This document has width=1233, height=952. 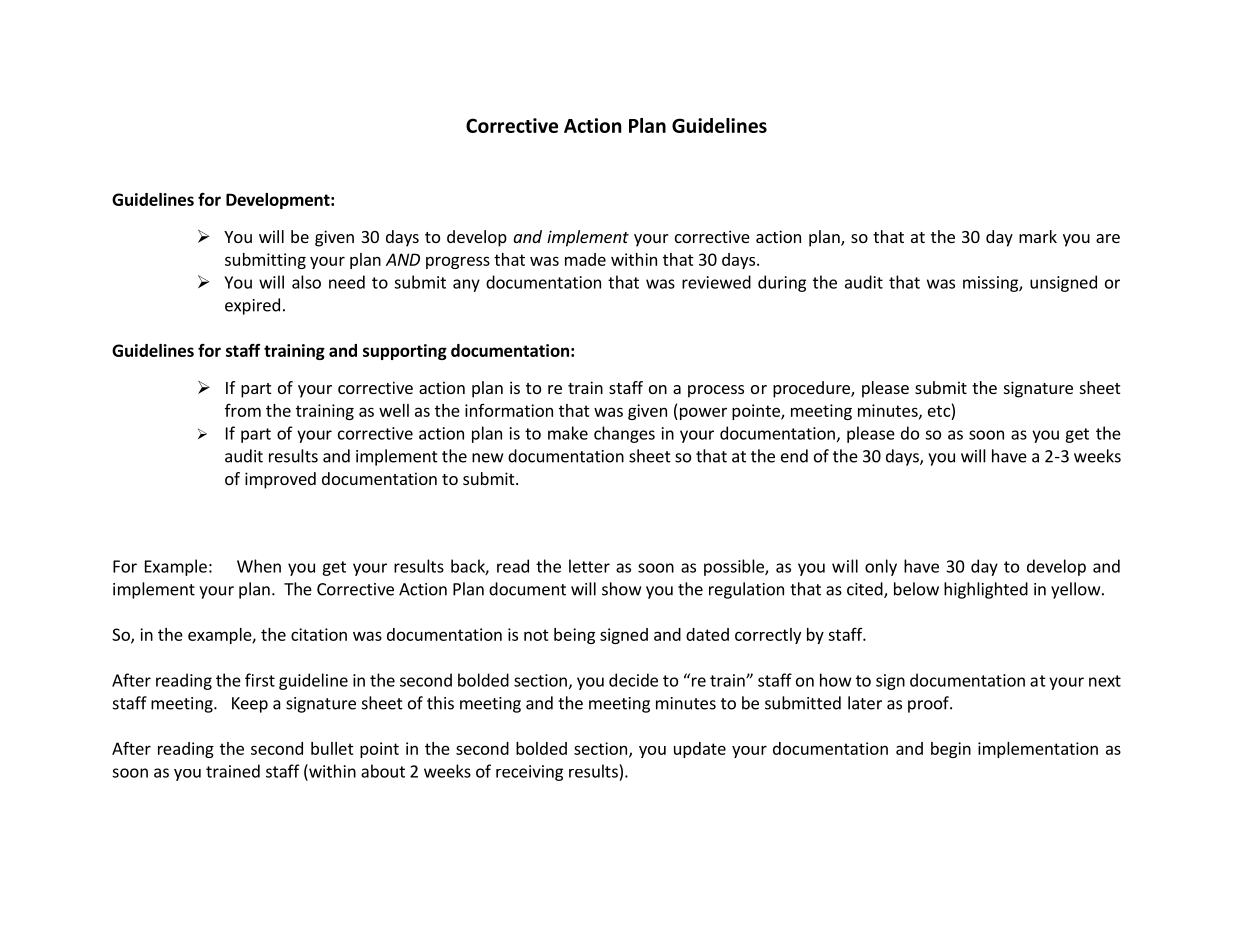 I want to click on next, so click(x=1105, y=681).
